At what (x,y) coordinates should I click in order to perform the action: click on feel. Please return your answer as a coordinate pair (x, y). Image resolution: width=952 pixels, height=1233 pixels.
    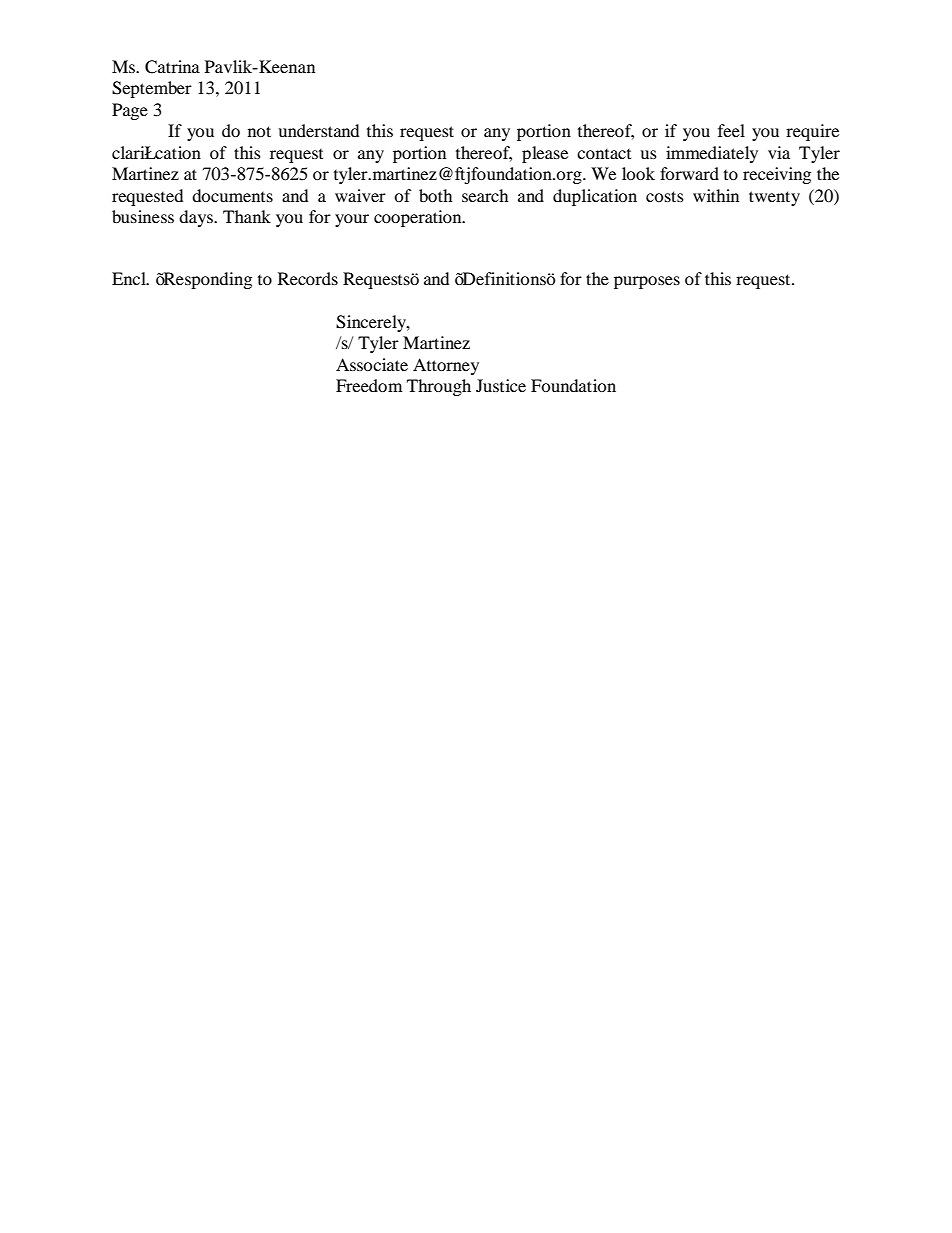
    Looking at the image, I should click on (731, 130).
